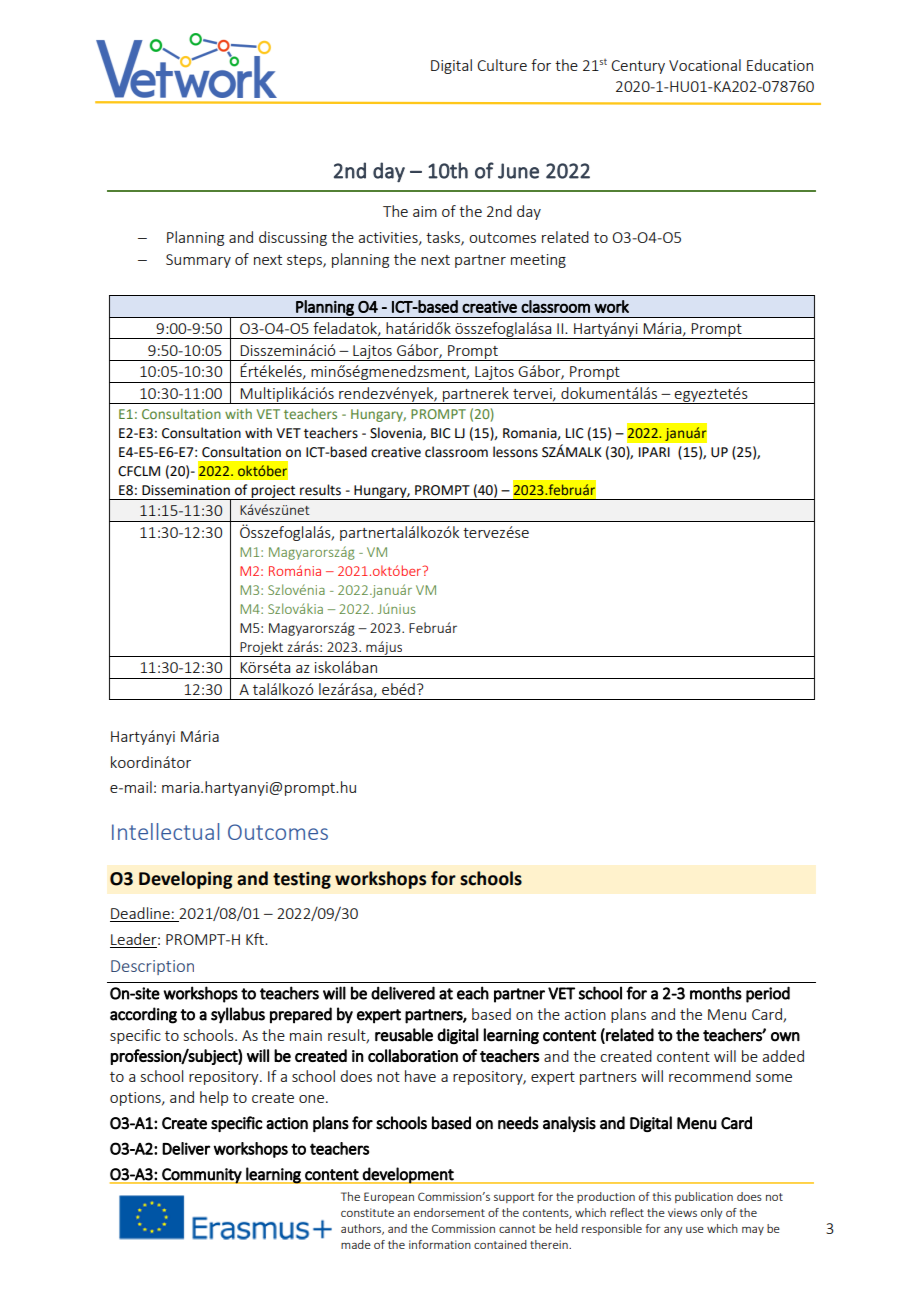 This document has height=1308, width=924. What do you see at coordinates (449, 1212) in the document?
I see `endorsement` at bounding box center [449, 1212].
